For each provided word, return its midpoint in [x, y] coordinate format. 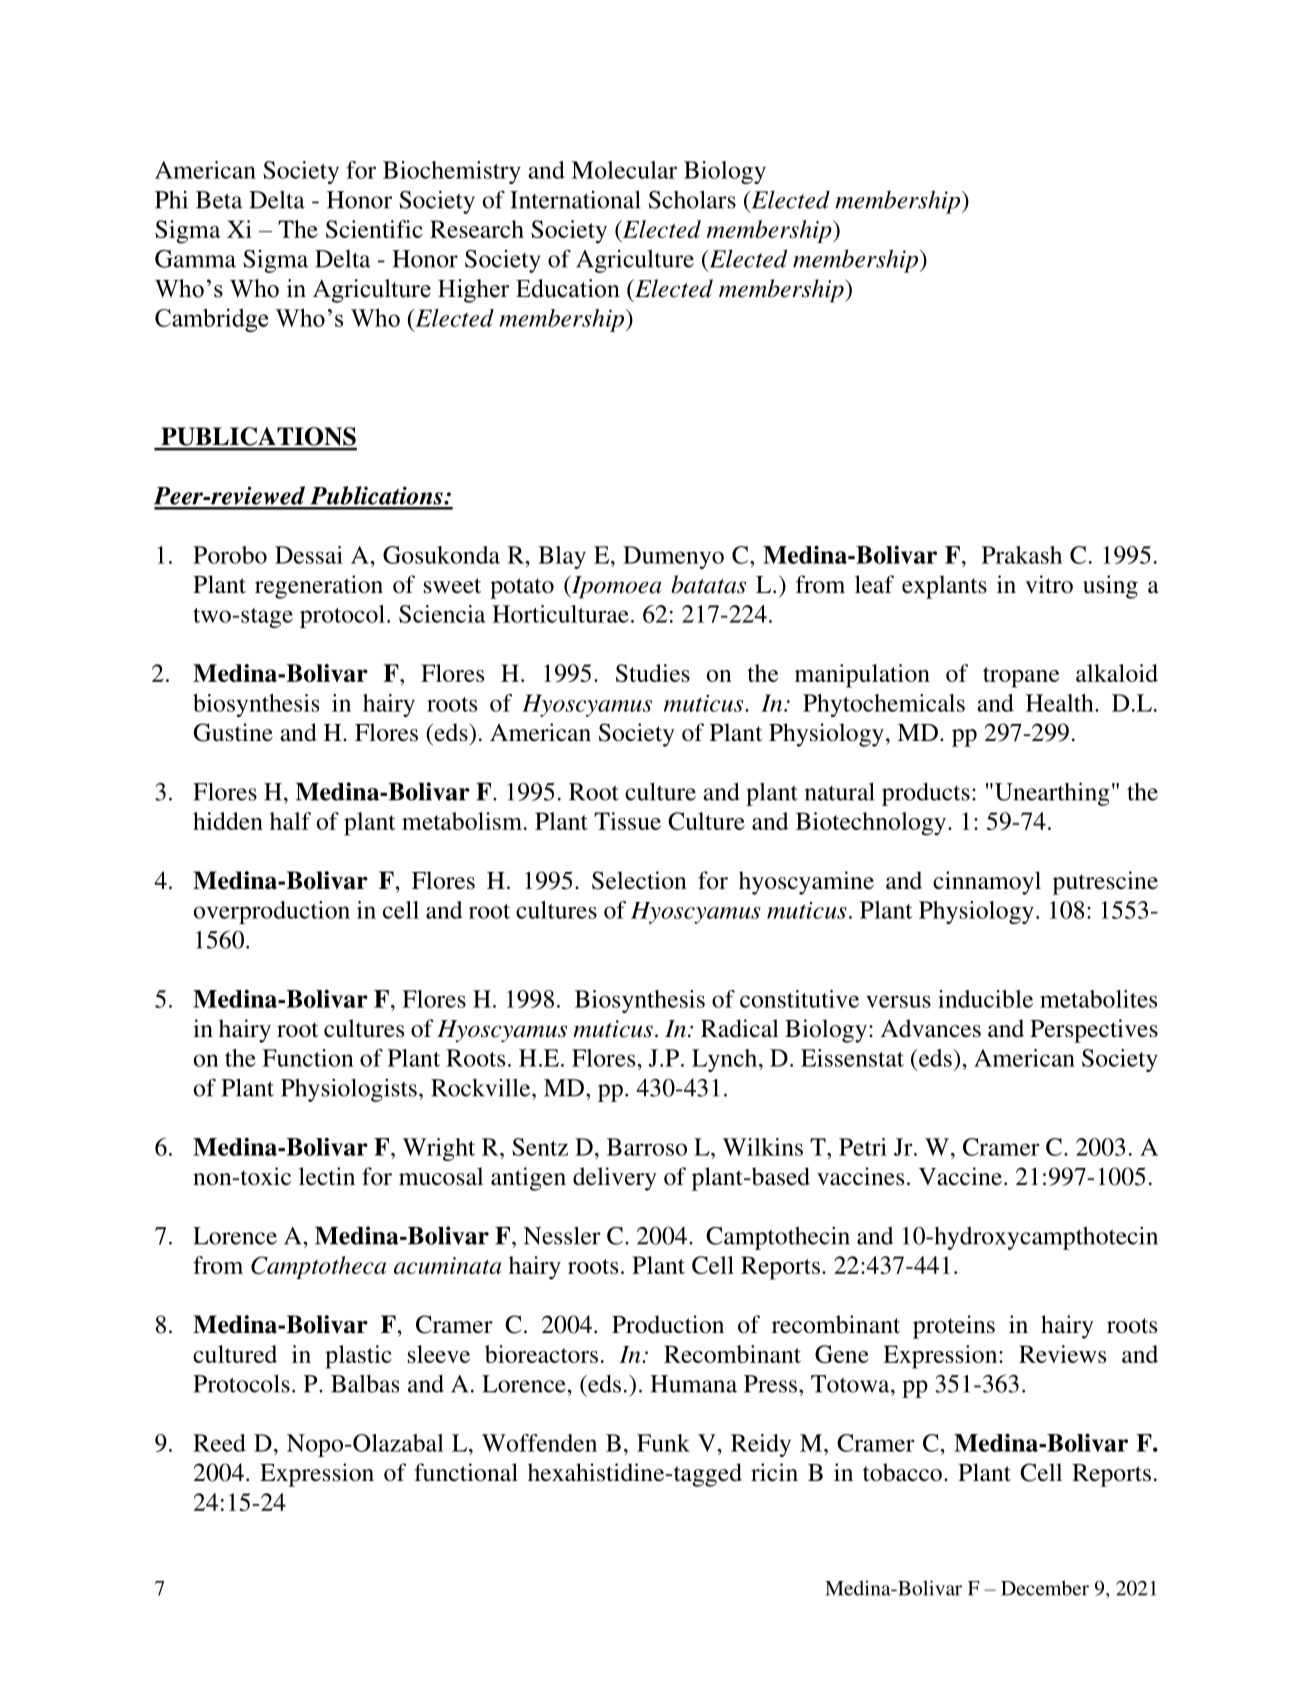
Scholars [692, 199]
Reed [219, 1443]
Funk [663, 1443]
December [1045, 1588]
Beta [219, 200]
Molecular [624, 170]
